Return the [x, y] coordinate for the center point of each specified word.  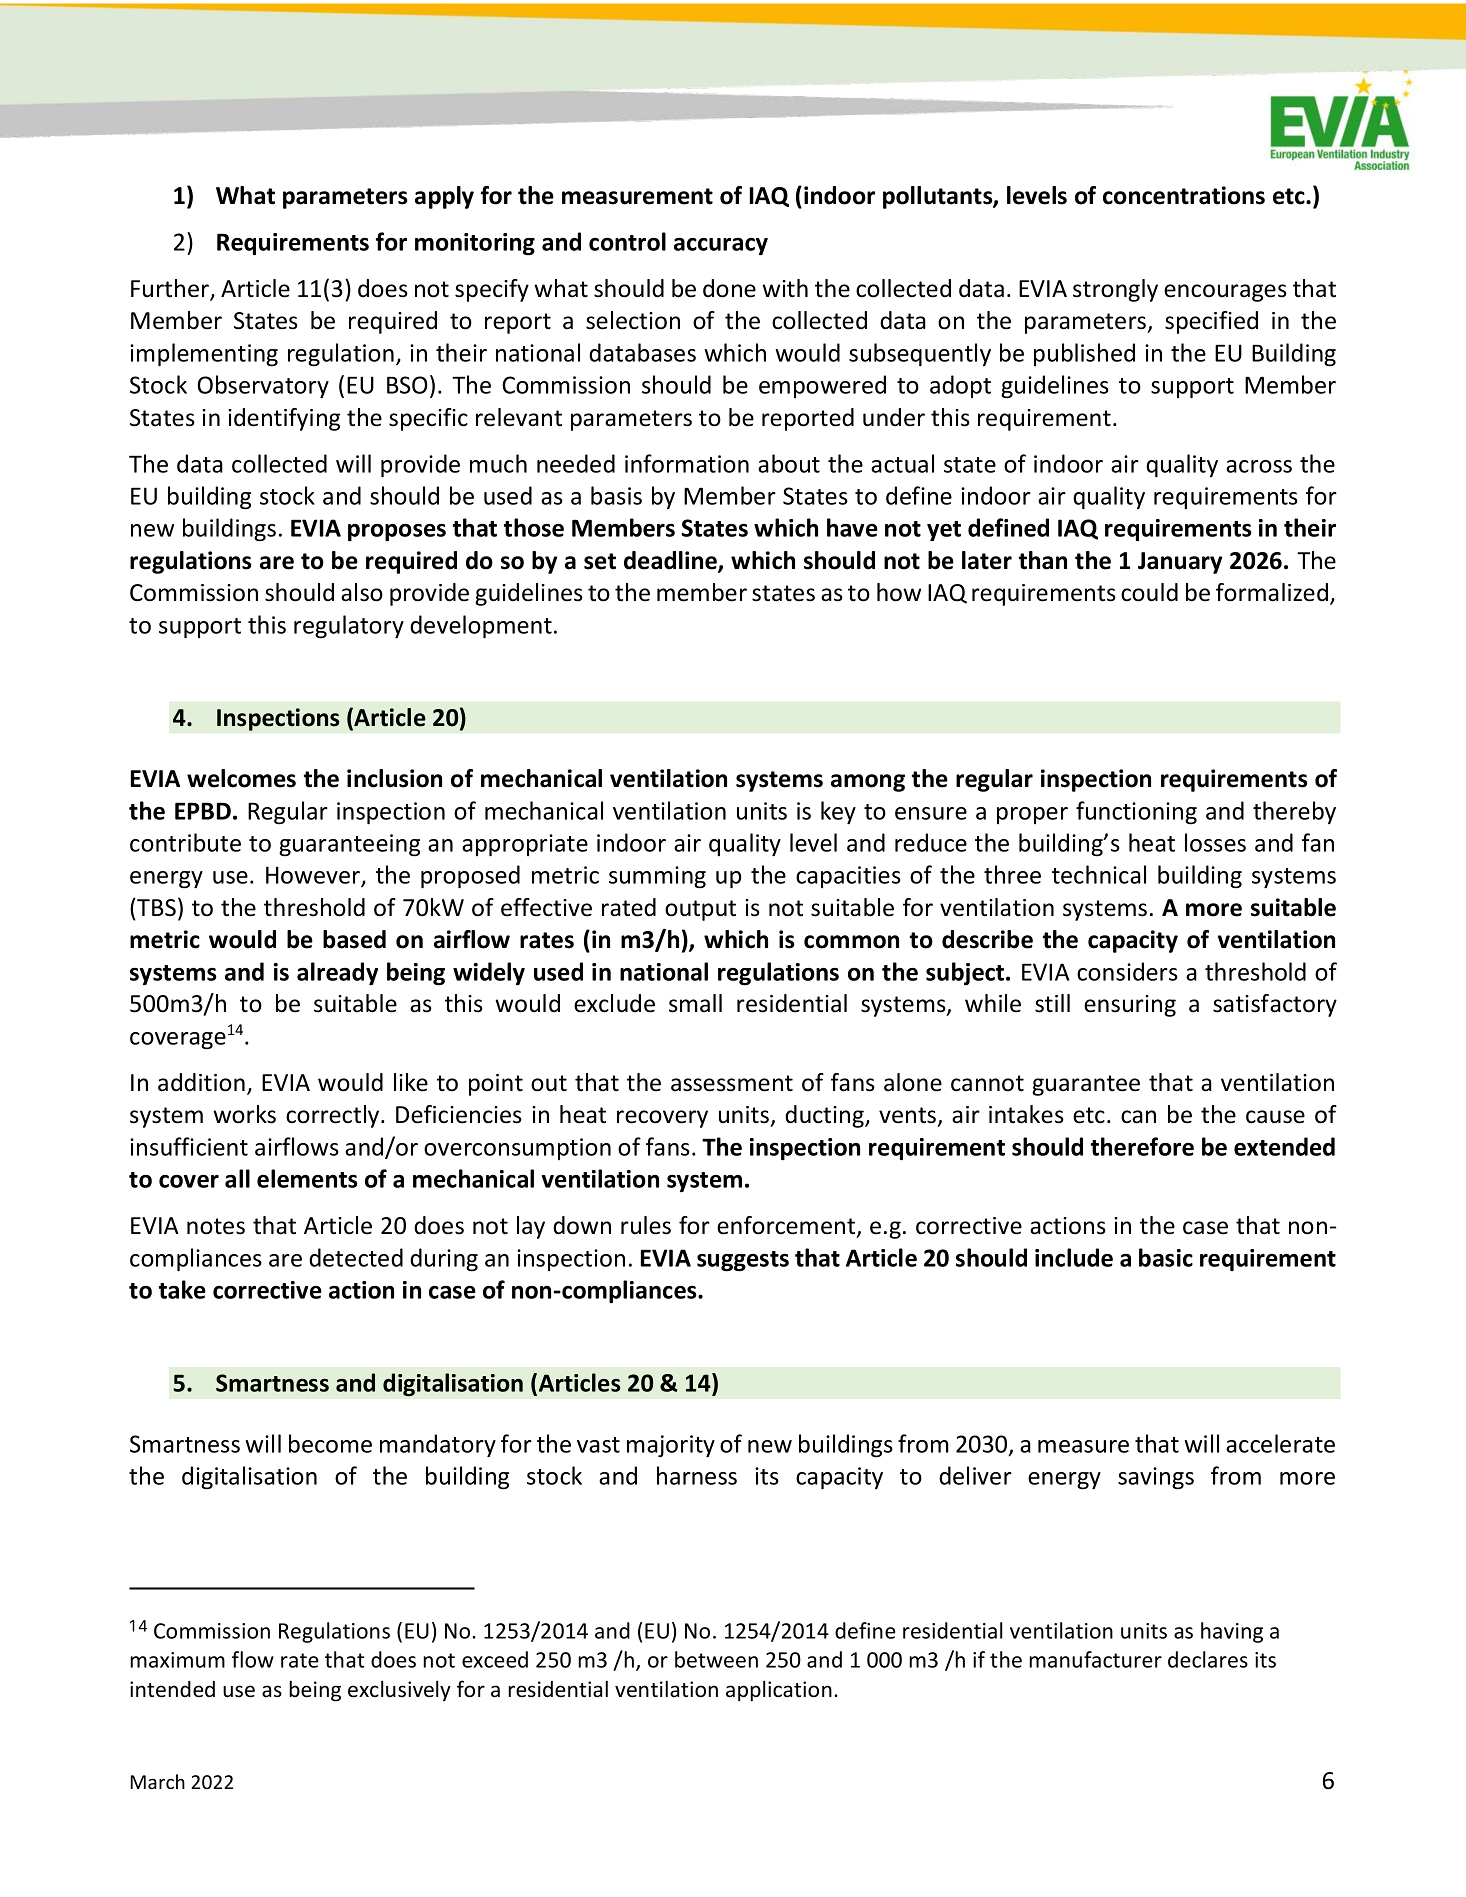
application [779, 1691]
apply [444, 197]
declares [1208, 1659]
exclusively [399, 1690]
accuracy [721, 246]
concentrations [1184, 195]
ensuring [1130, 1006]
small [695, 1003]
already [337, 973]
